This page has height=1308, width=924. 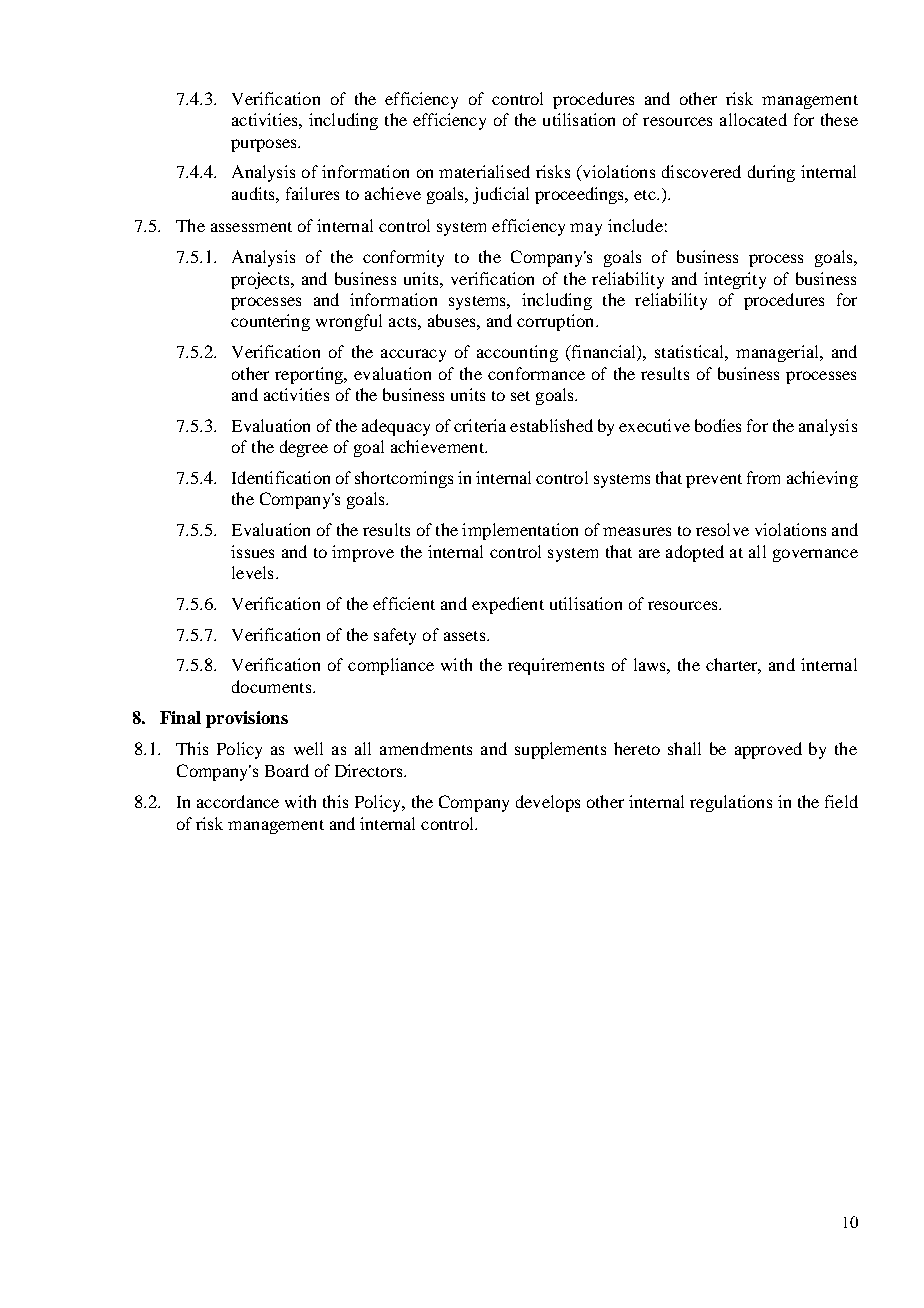 I want to click on purposes, so click(x=265, y=145).
